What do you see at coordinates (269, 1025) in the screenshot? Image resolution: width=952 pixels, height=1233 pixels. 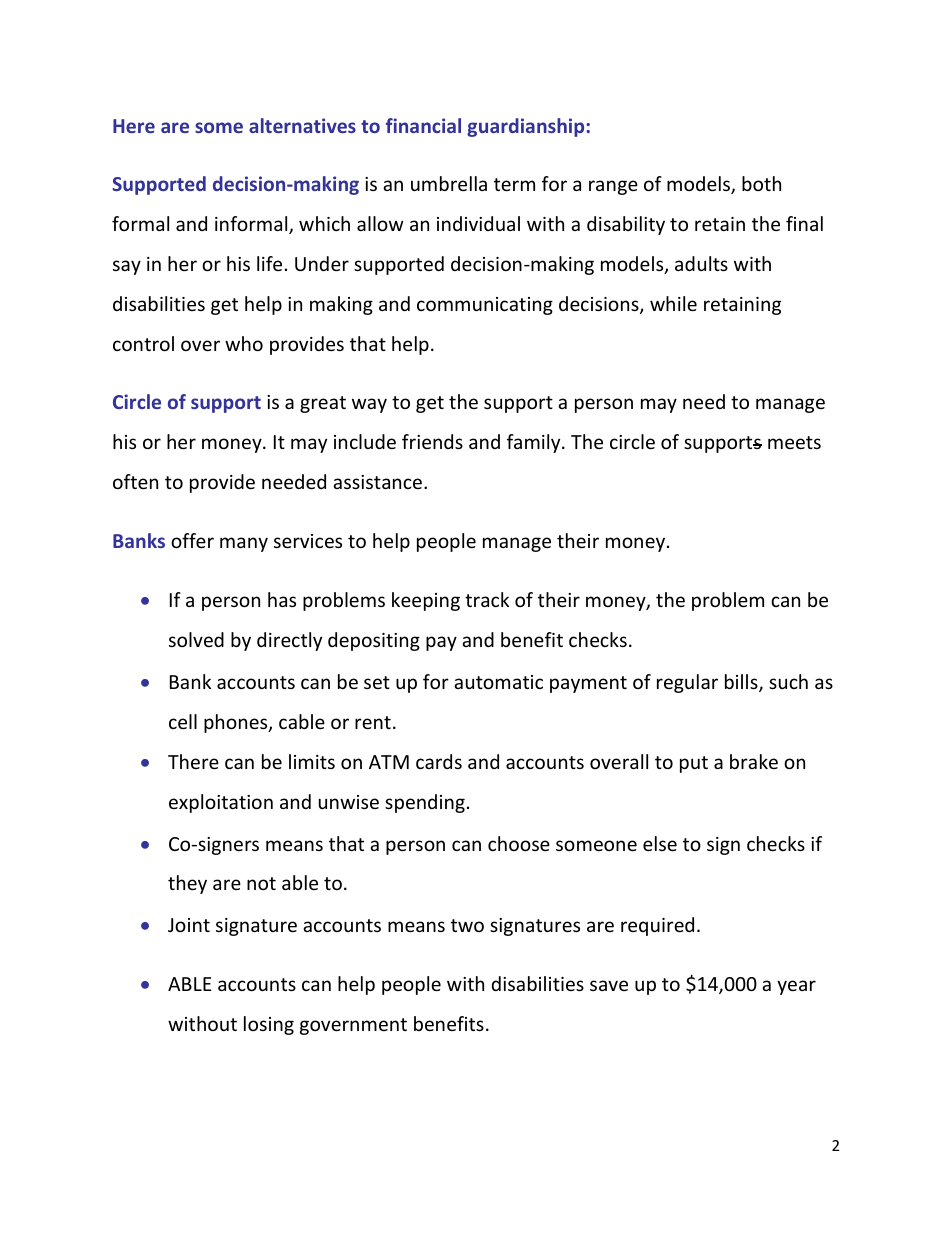 I see `losing` at bounding box center [269, 1025].
